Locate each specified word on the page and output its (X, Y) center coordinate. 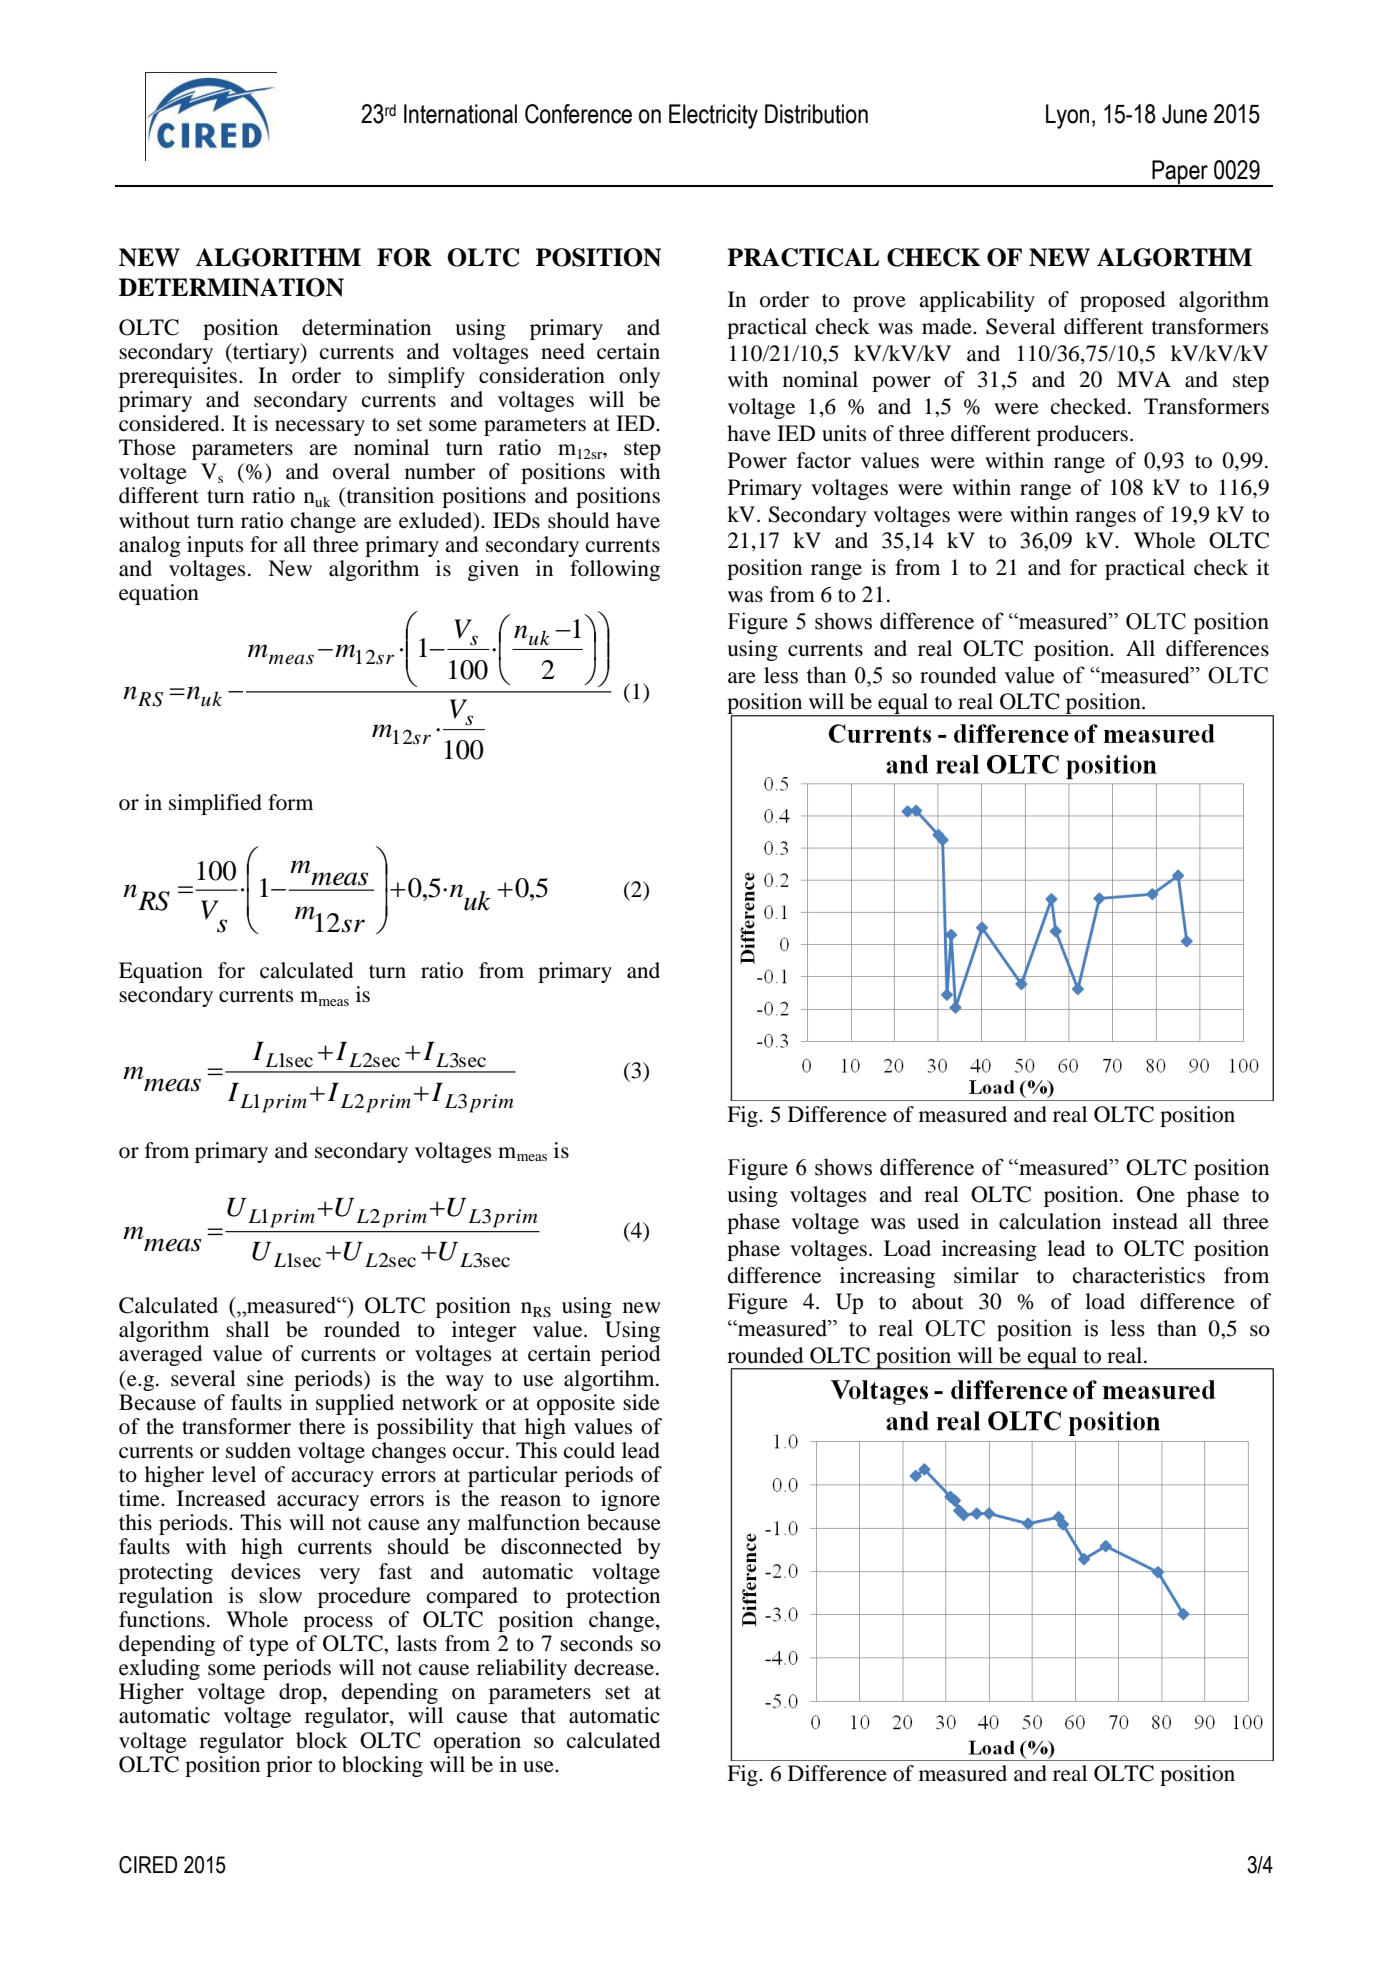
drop (301, 1693)
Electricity (713, 116)
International (460, 114)
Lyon (1067, 116)
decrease (615, 1667)
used (938, 1221)
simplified (215, 804)
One (1156, 1194)
